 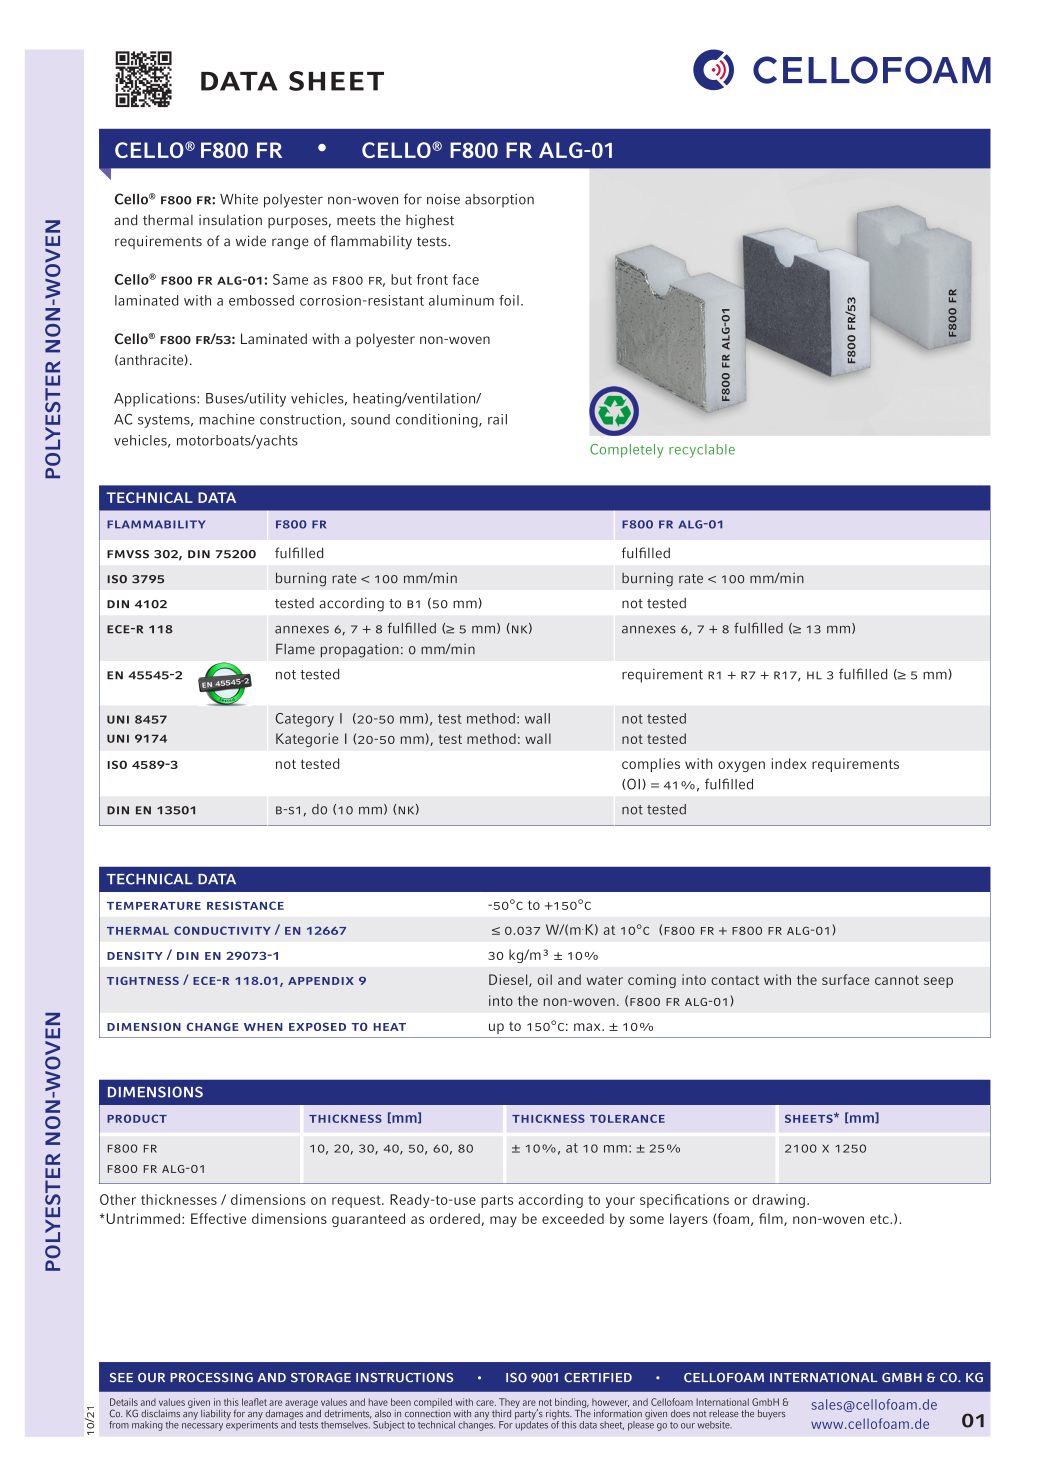 I want to click on insulation, so click(x=230, y=220).
